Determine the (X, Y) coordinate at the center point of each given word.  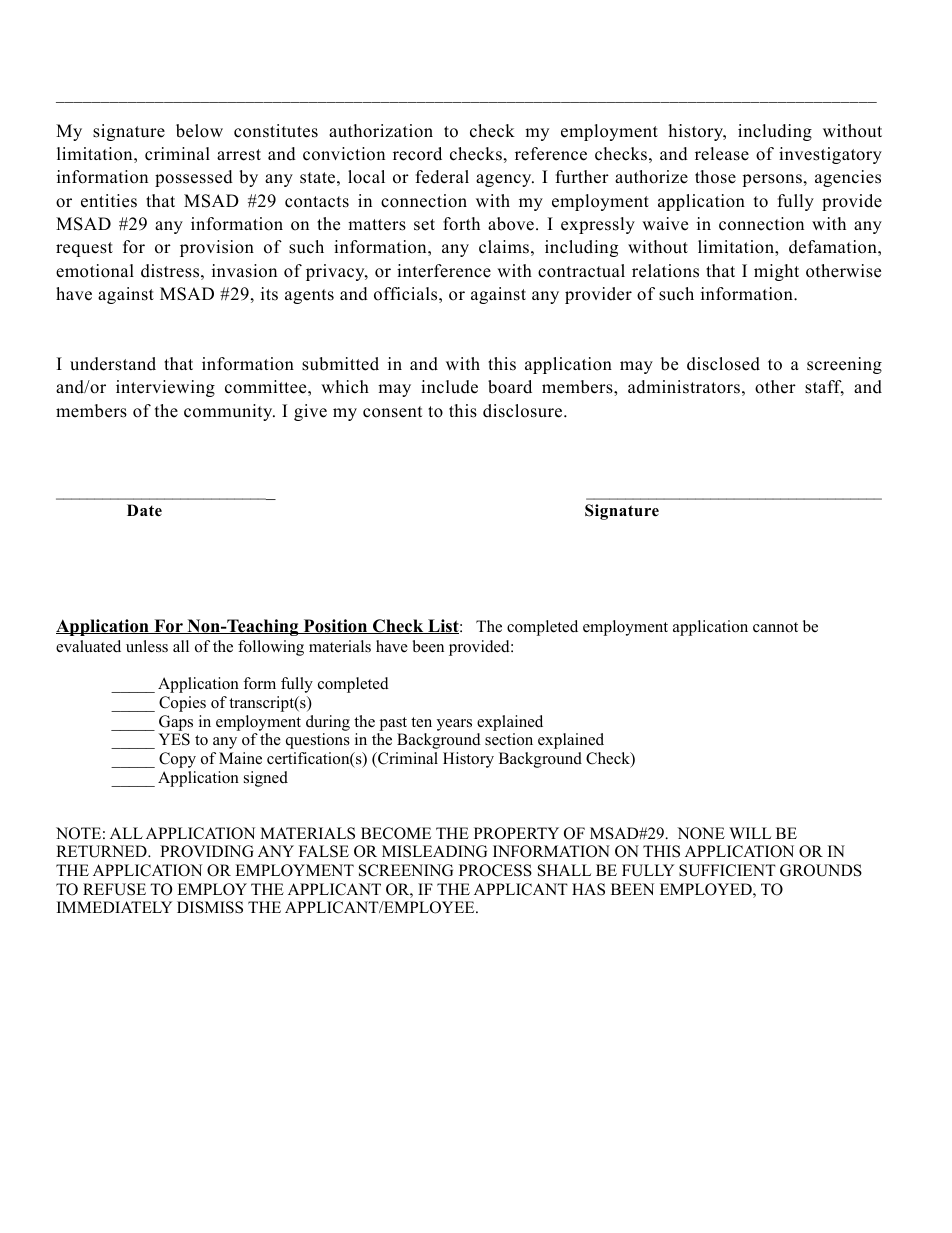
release (722, 154)
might (776, 272)
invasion (244, 271)
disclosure (524, 411)
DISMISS (210, 907)
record (417, 154)
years (454, 725)
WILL (750, 833)
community (229, 412)
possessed (194, 178)
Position (335, 626)
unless (147, 646)
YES (174, 739)
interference (444, 271)
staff (824, 388)
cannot (775, 627)
